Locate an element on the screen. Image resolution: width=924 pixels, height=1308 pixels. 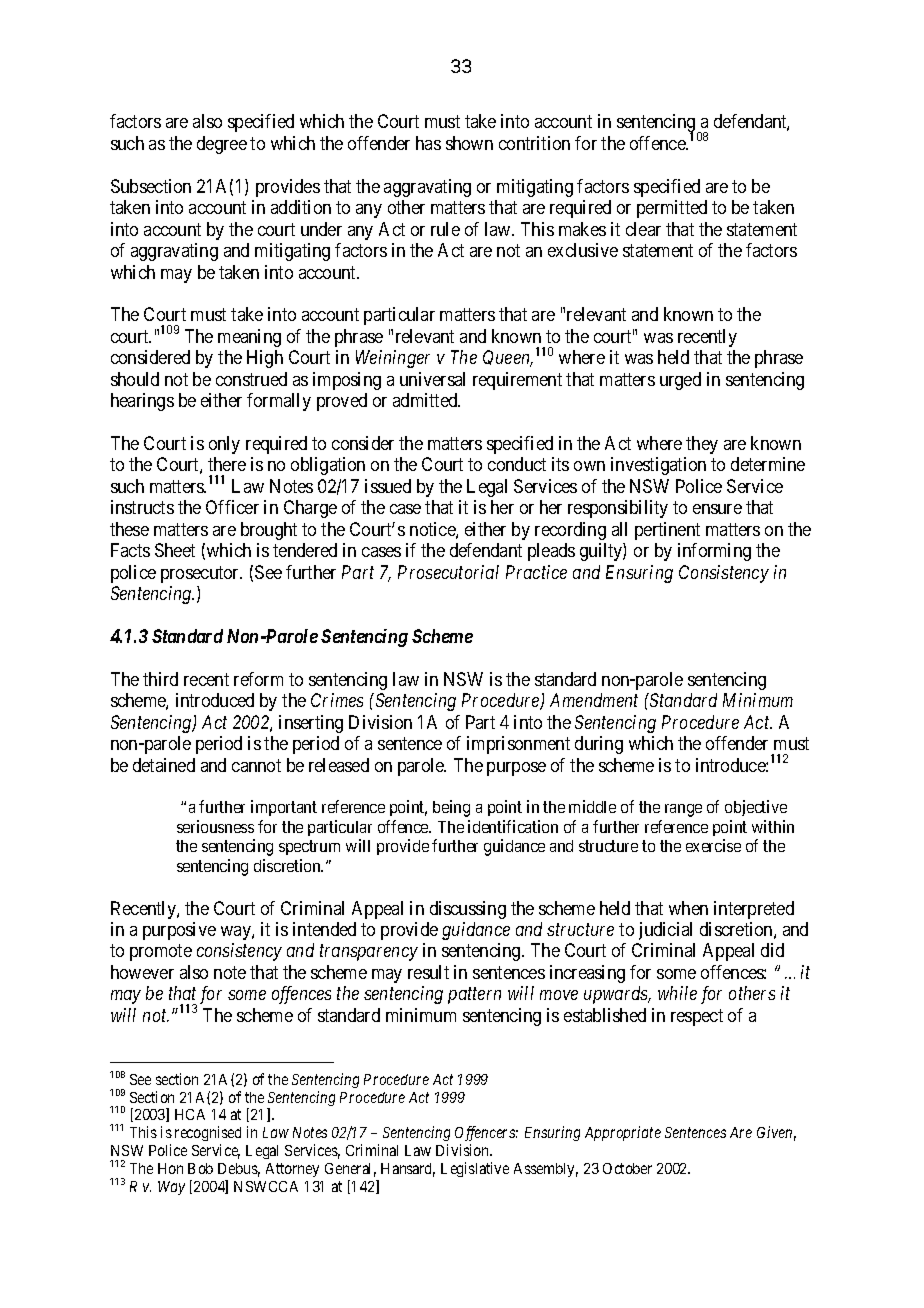
shown is located at coordinates (469, 143).
